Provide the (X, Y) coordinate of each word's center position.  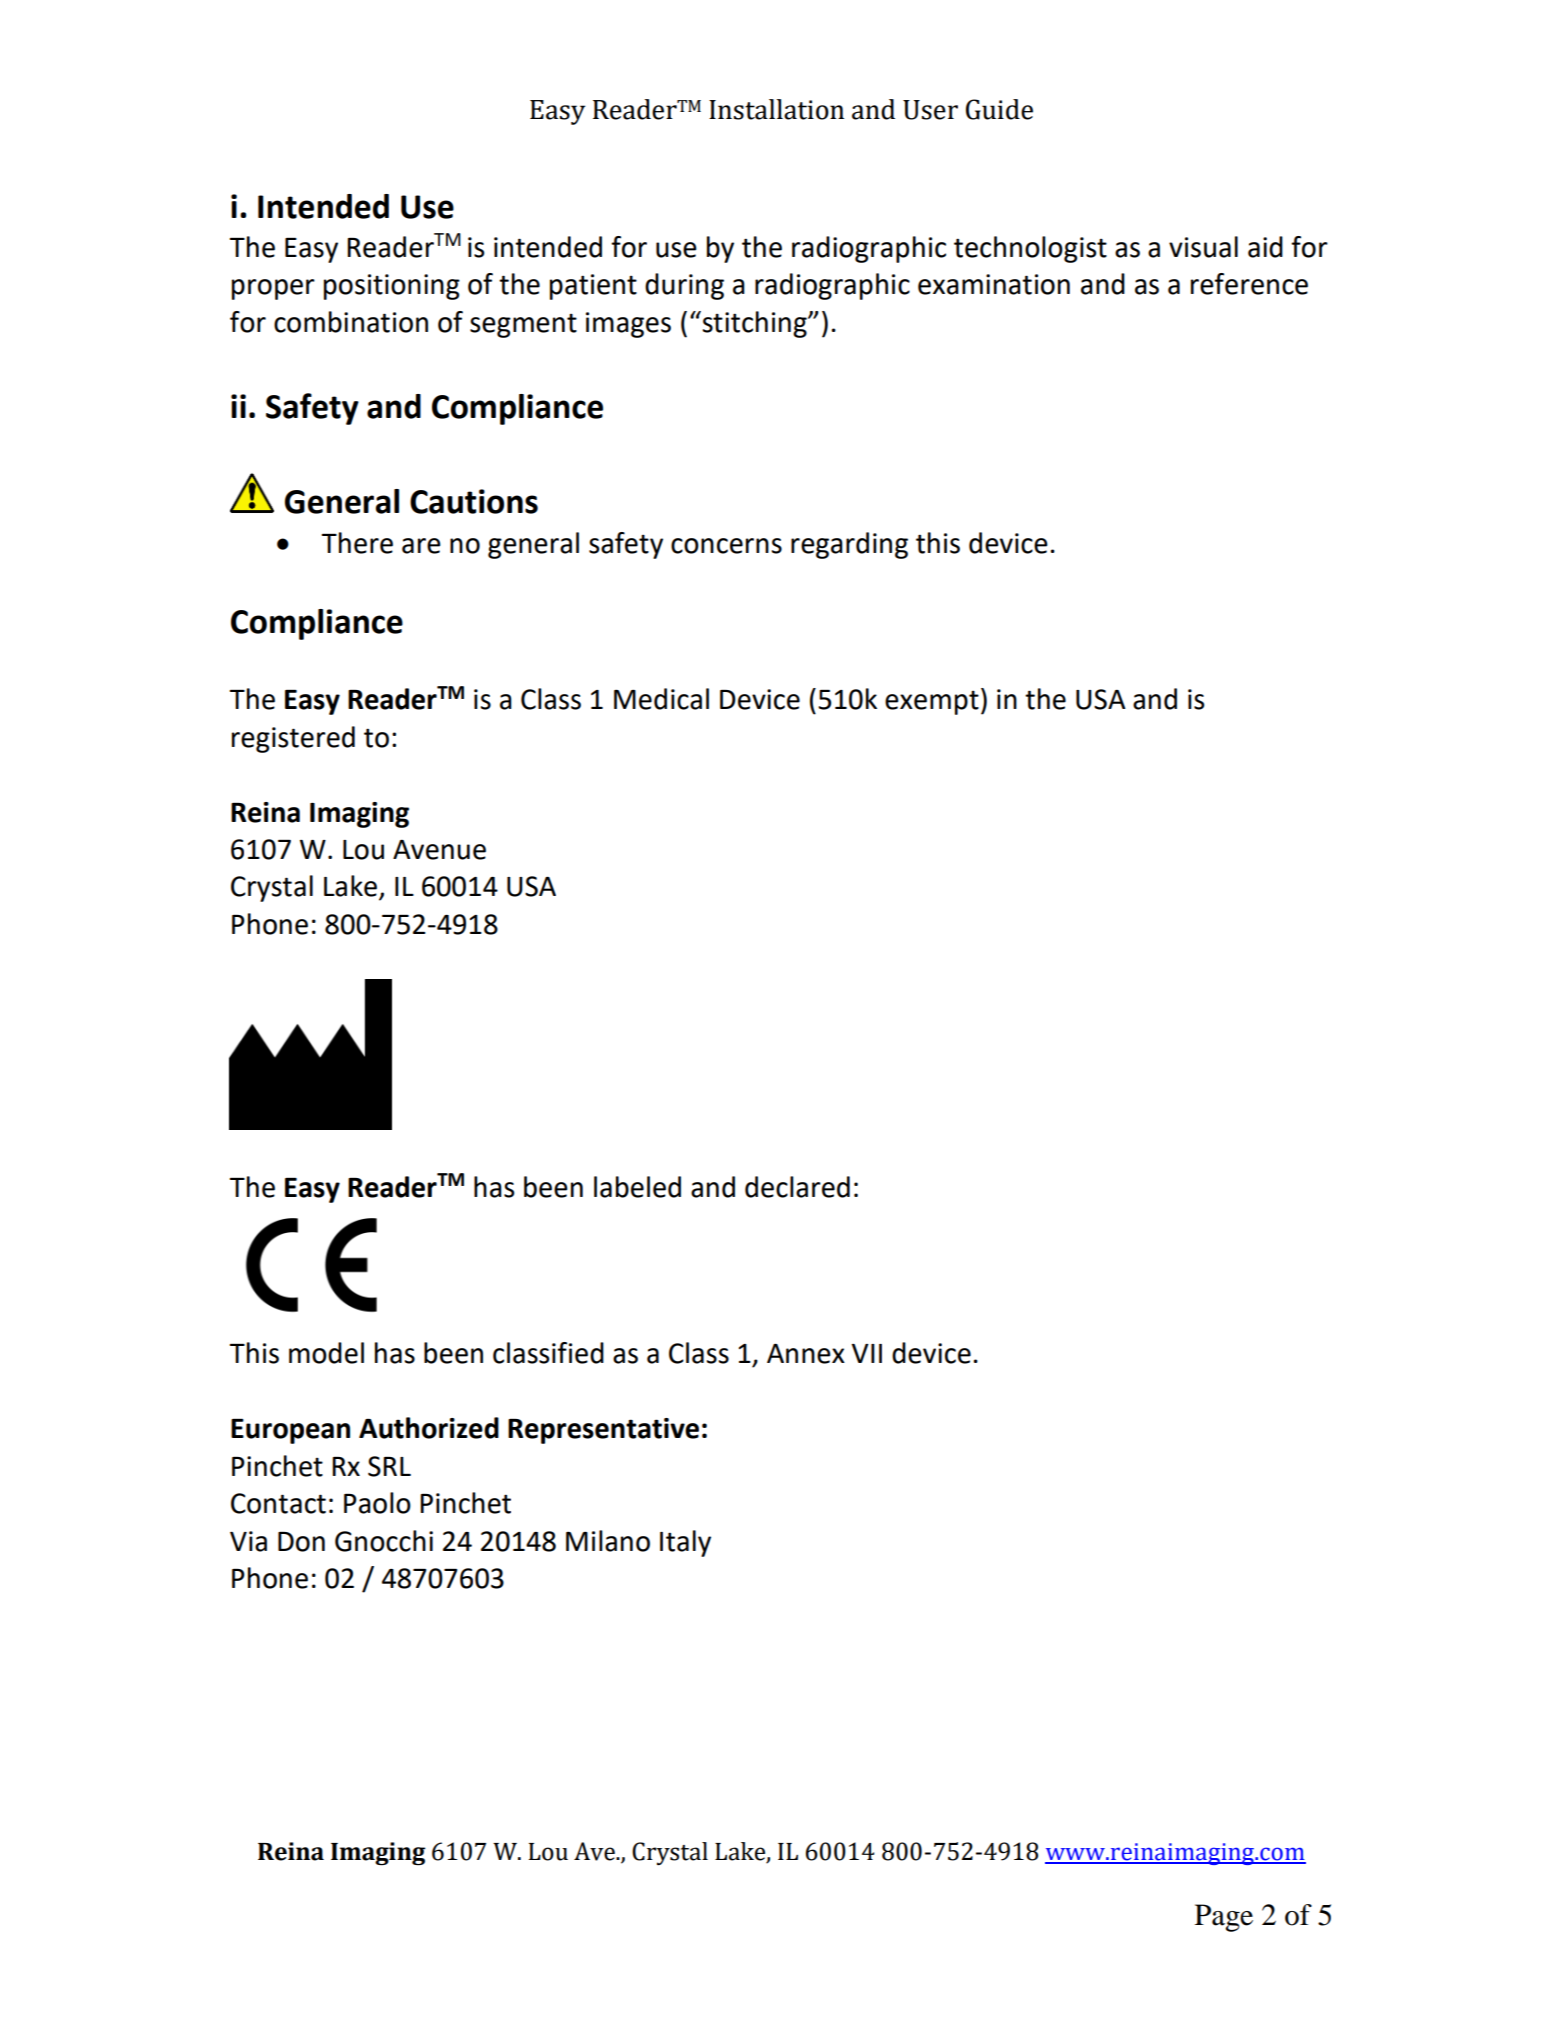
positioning (392, 287)
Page (1224, 1918)
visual (1203, 247)
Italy (685, 1543)
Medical (661, 699)
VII (866, 1353)
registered (293, 739)
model (326, 1353)
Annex (806, 1354)
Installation (776, 109)
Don (301, 1542)
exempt (932, 703)
